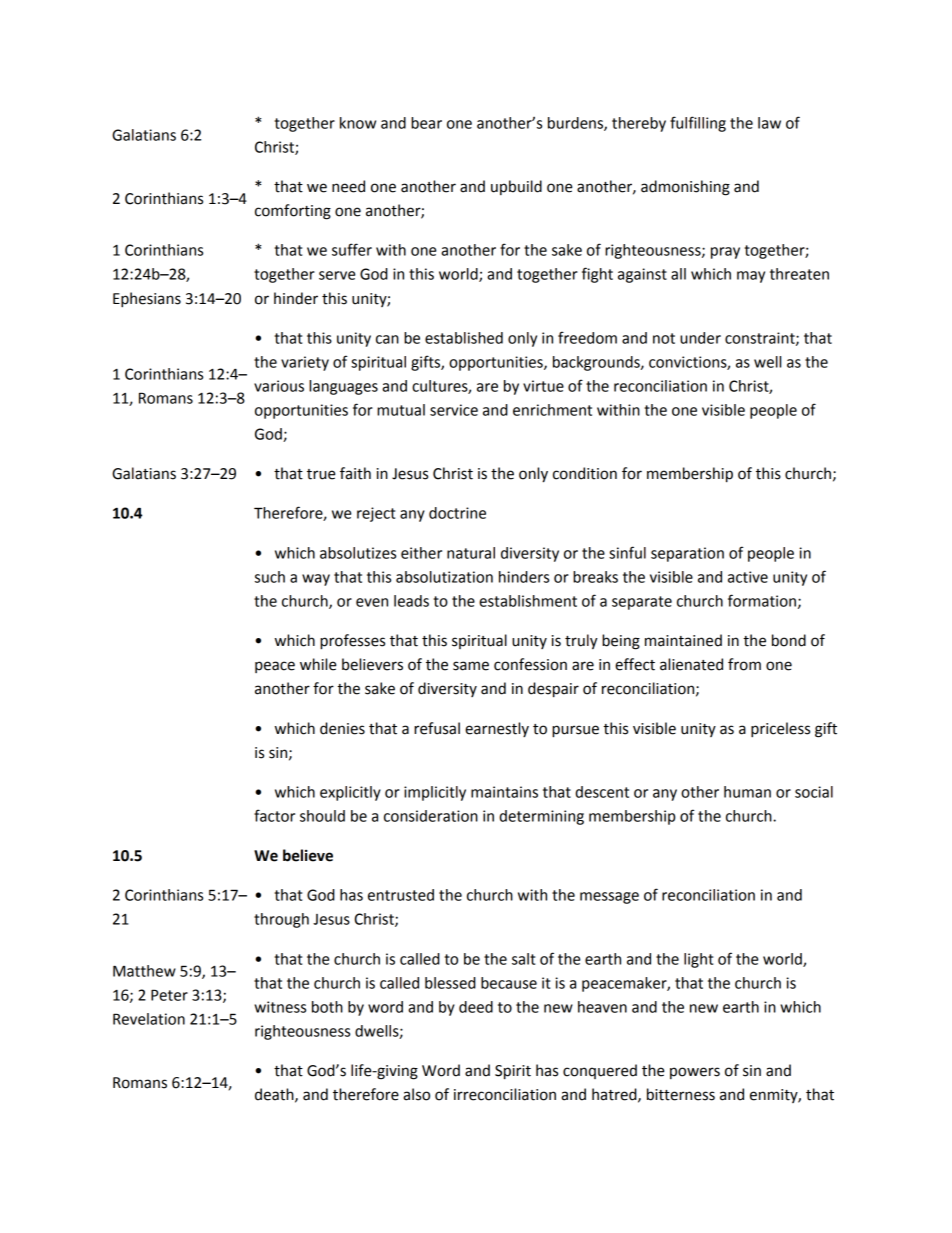  What do you see at coordinates (695, 1073) in the document?
I see `powers` at bounding box center [695, 1073].
